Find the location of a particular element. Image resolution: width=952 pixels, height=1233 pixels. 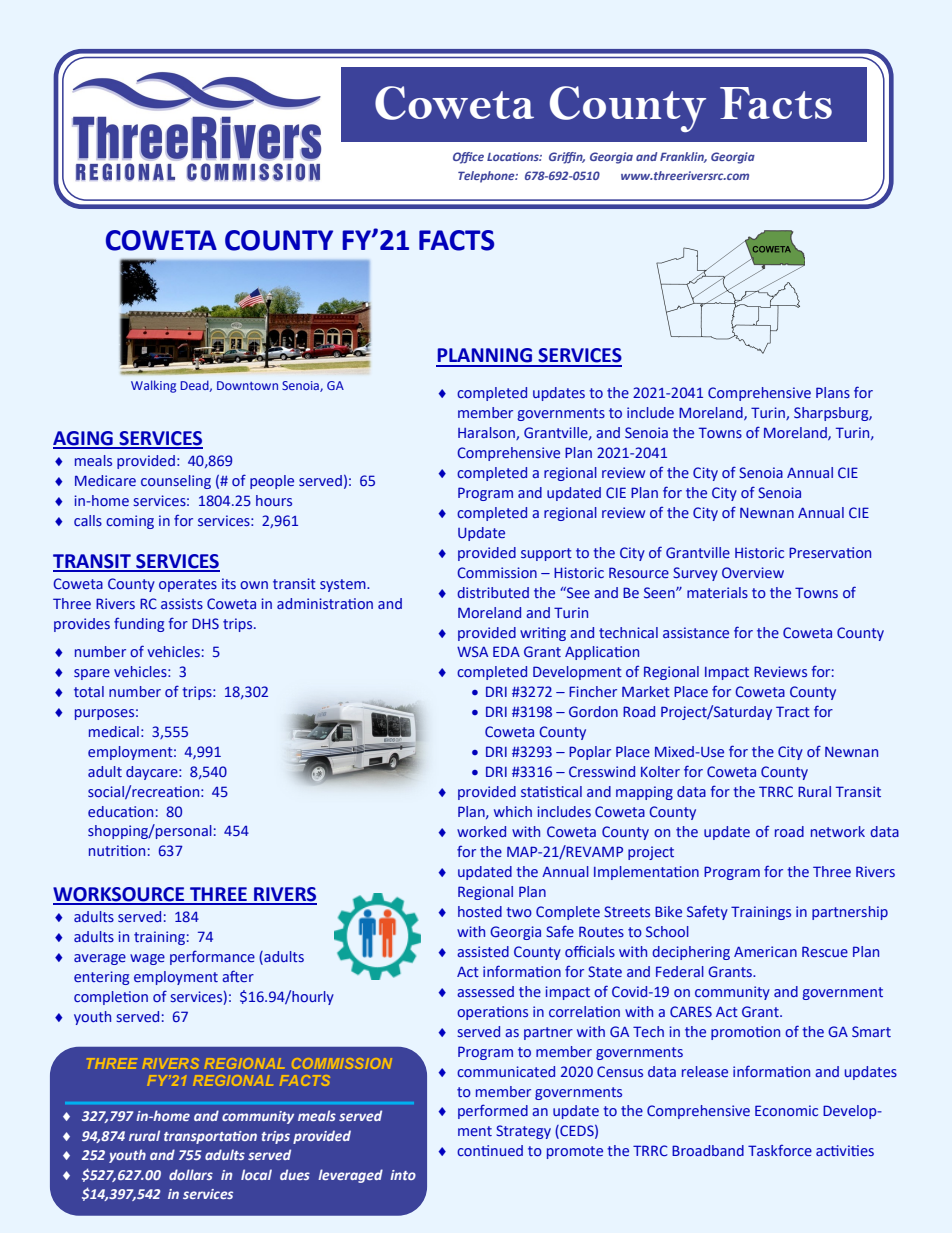

Overview is located at coordinates (753, 572).
